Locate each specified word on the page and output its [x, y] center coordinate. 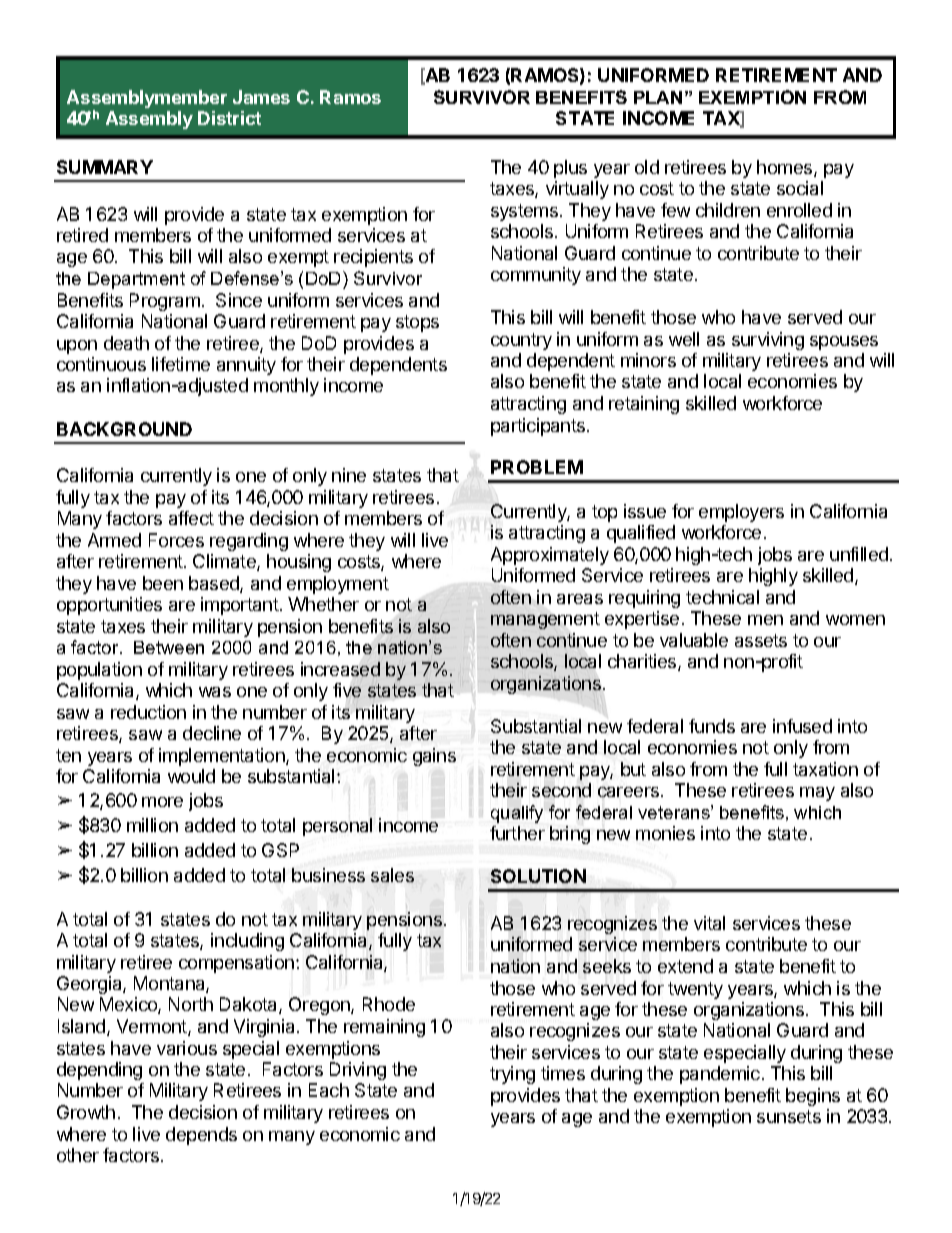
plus [570, 169]
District [229, 118]
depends [201, 1136]
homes [786, 168]
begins [813, 1097]
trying [512, 1075]
